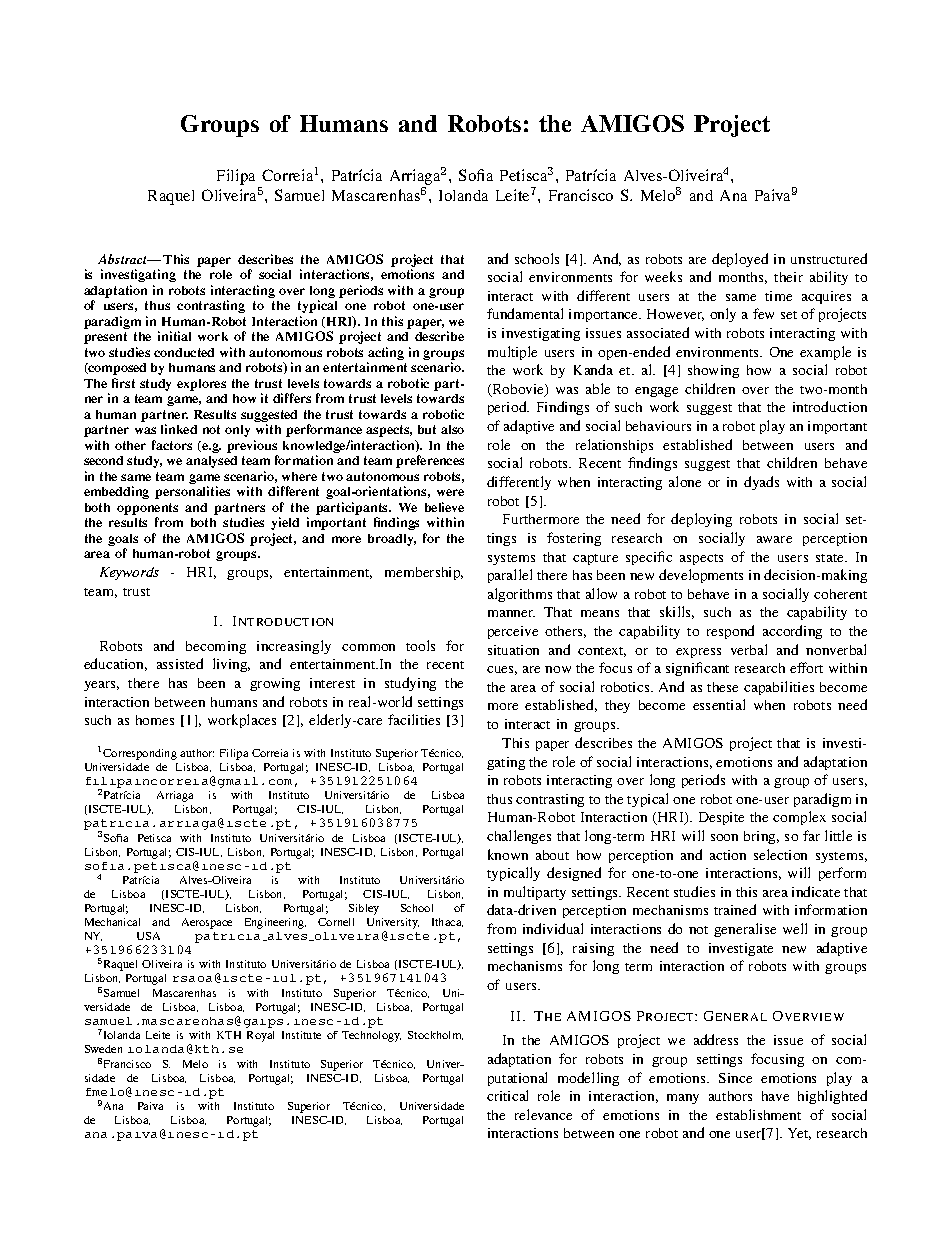 Image resolution: width=952 pixels, height=1233 pixels. Describe the element at coordinates (124, 259) in the page. I see `Abstract` at that location.
